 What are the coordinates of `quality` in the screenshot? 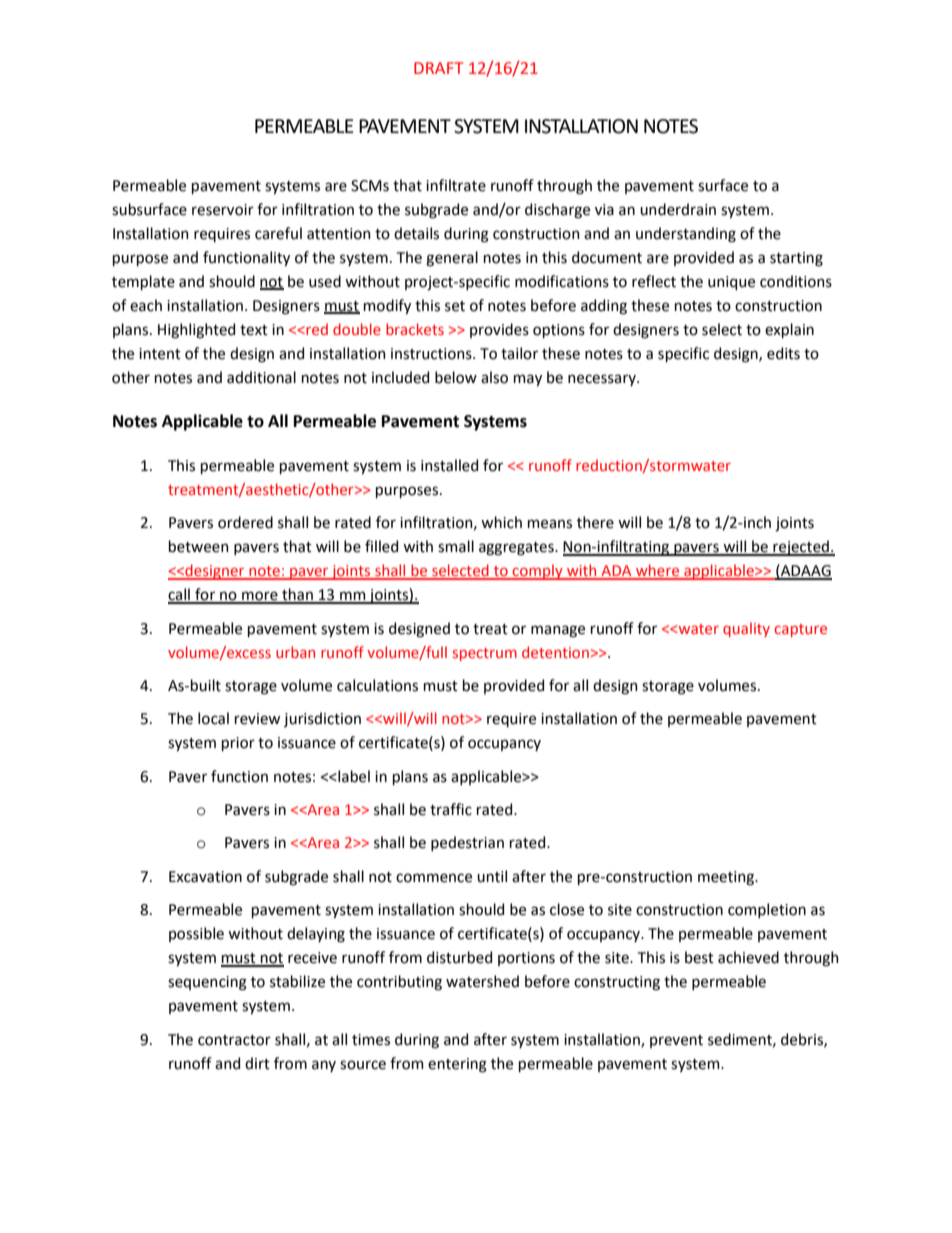 It's located at (746, 629).
